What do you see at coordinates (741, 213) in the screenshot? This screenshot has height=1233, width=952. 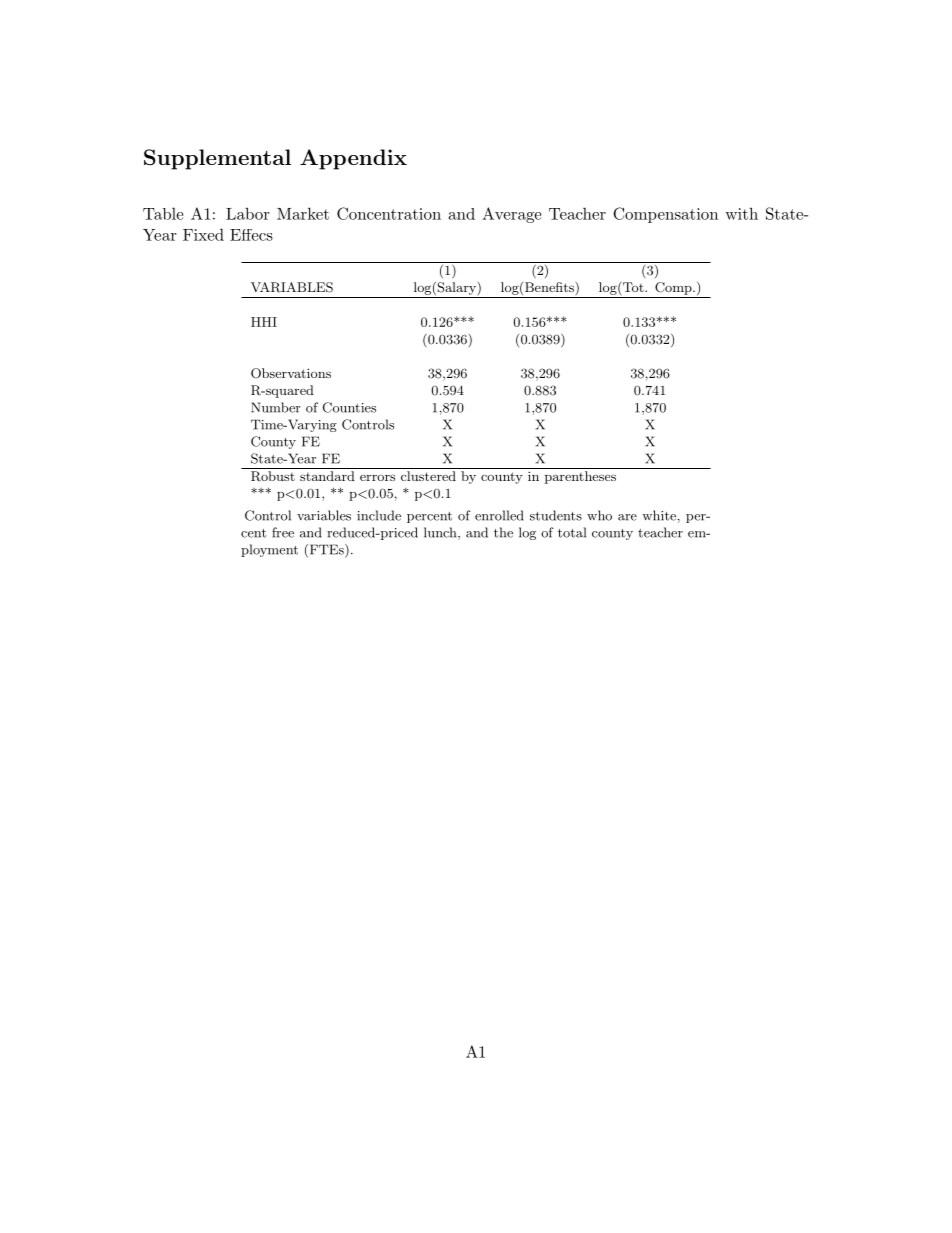 I see `with` at bounding box center [741, 213].
